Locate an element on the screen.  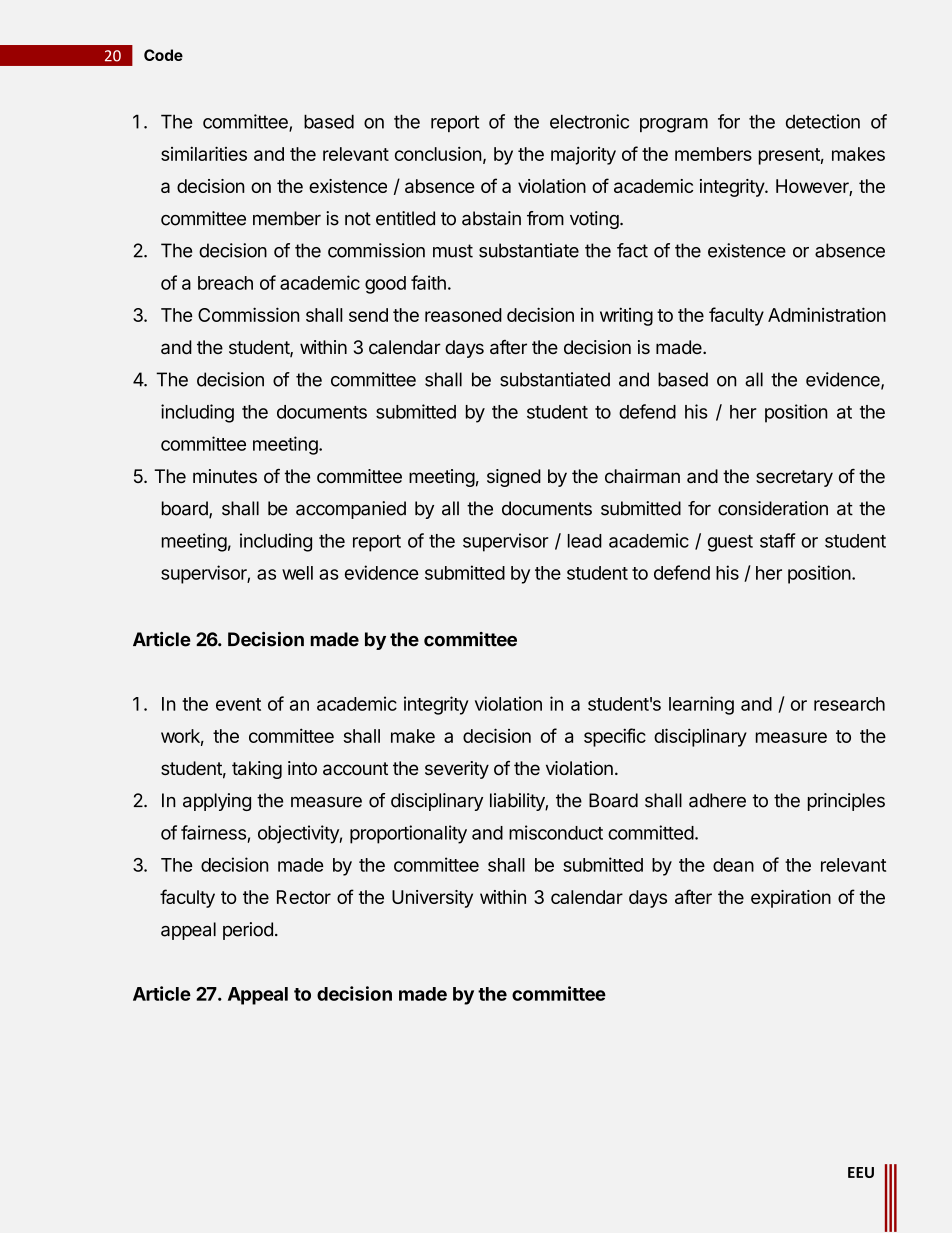
period is located at coordinates (248, 931).
